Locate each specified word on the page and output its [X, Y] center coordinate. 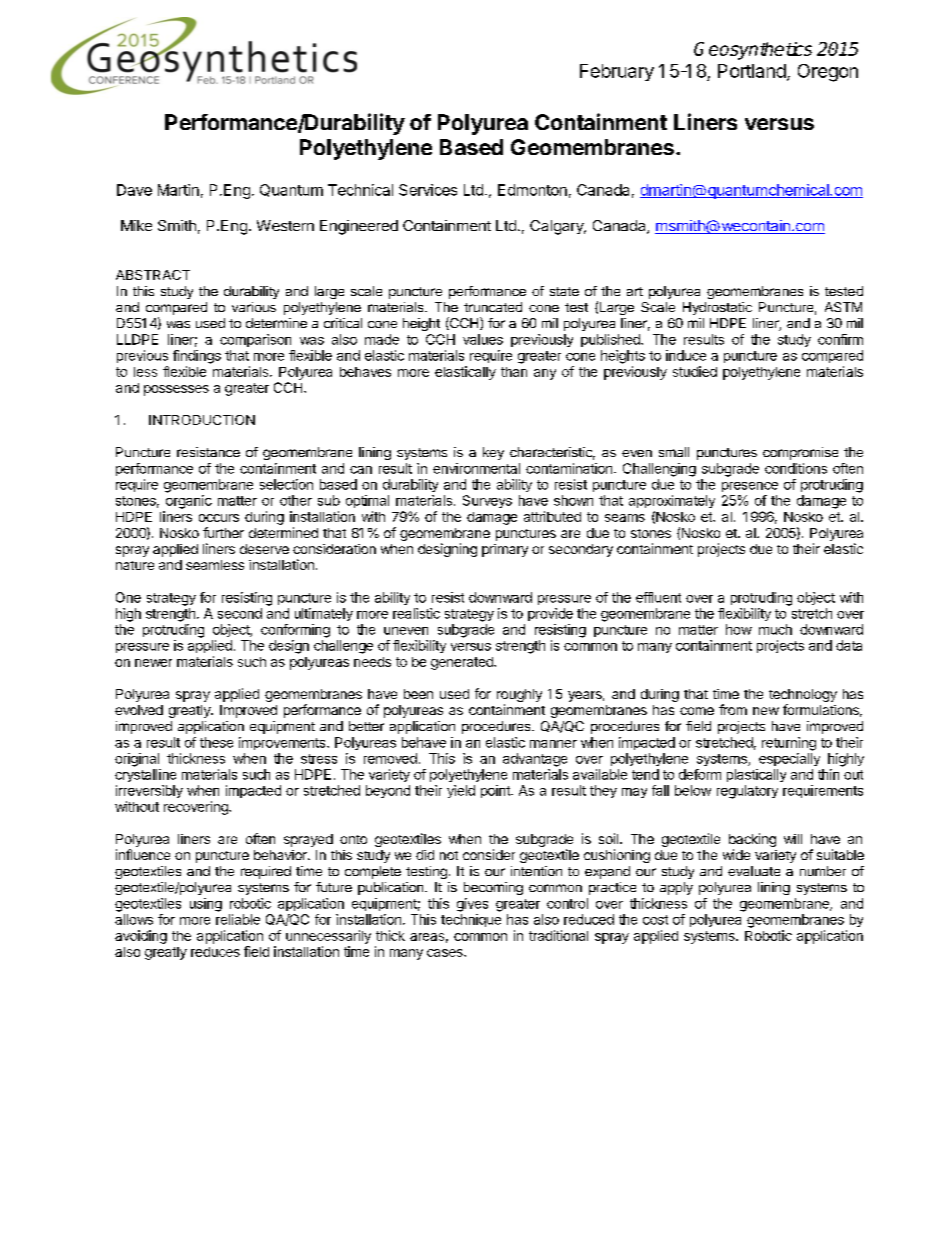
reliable [238, 919]
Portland [752, 71]
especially [789, 759]
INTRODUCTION [202, 420]
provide [550, 614]
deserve [264, 549]
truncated [493, 307]
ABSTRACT [153, 275]
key [493, 453]
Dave [134, 190]
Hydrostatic [717, 308]
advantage [535, 760]
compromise [800, 453]
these [216, 742]
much [775, 629]
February [617, 72]
